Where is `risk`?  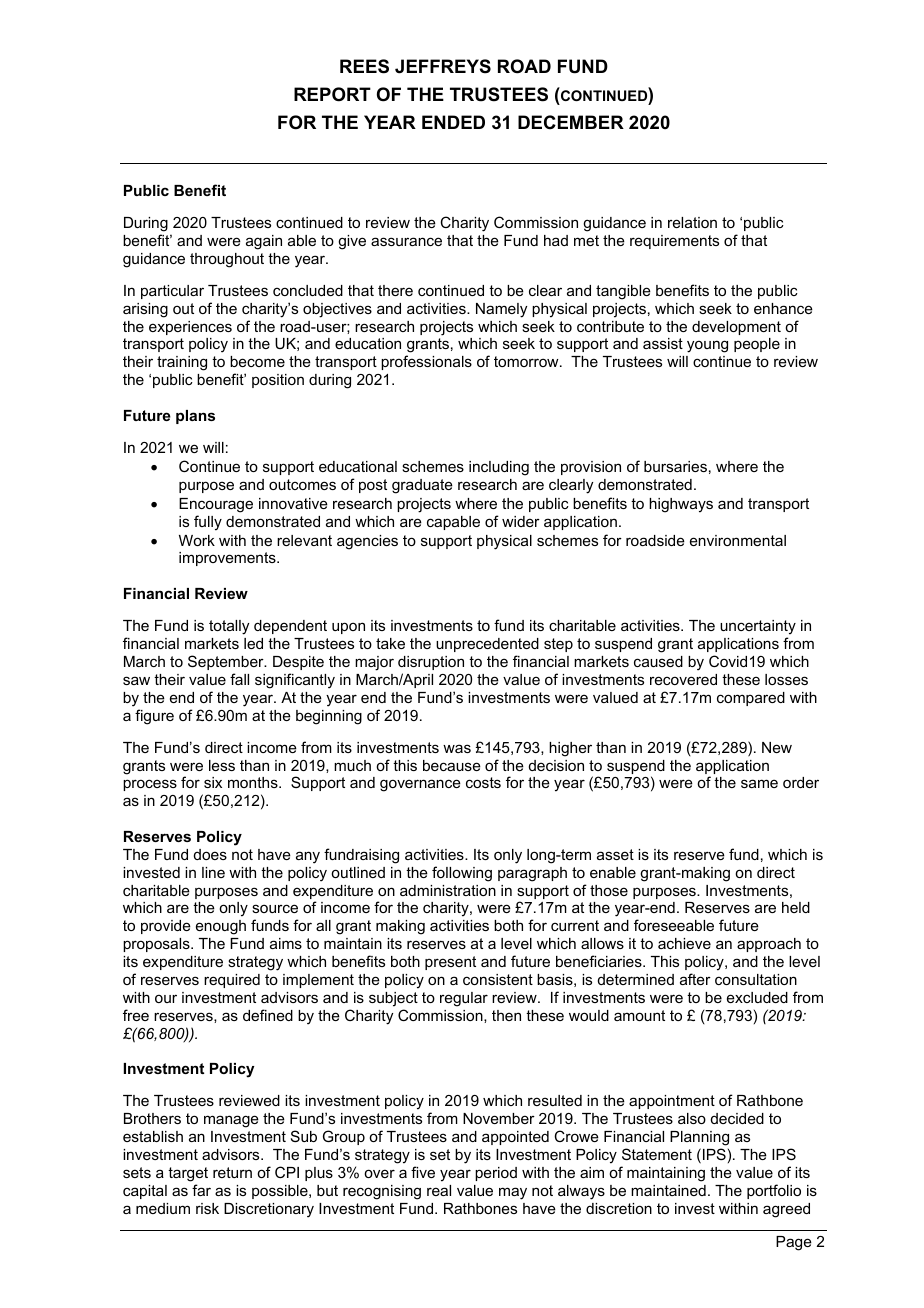
risk is located at coordinates (207, 1208).
